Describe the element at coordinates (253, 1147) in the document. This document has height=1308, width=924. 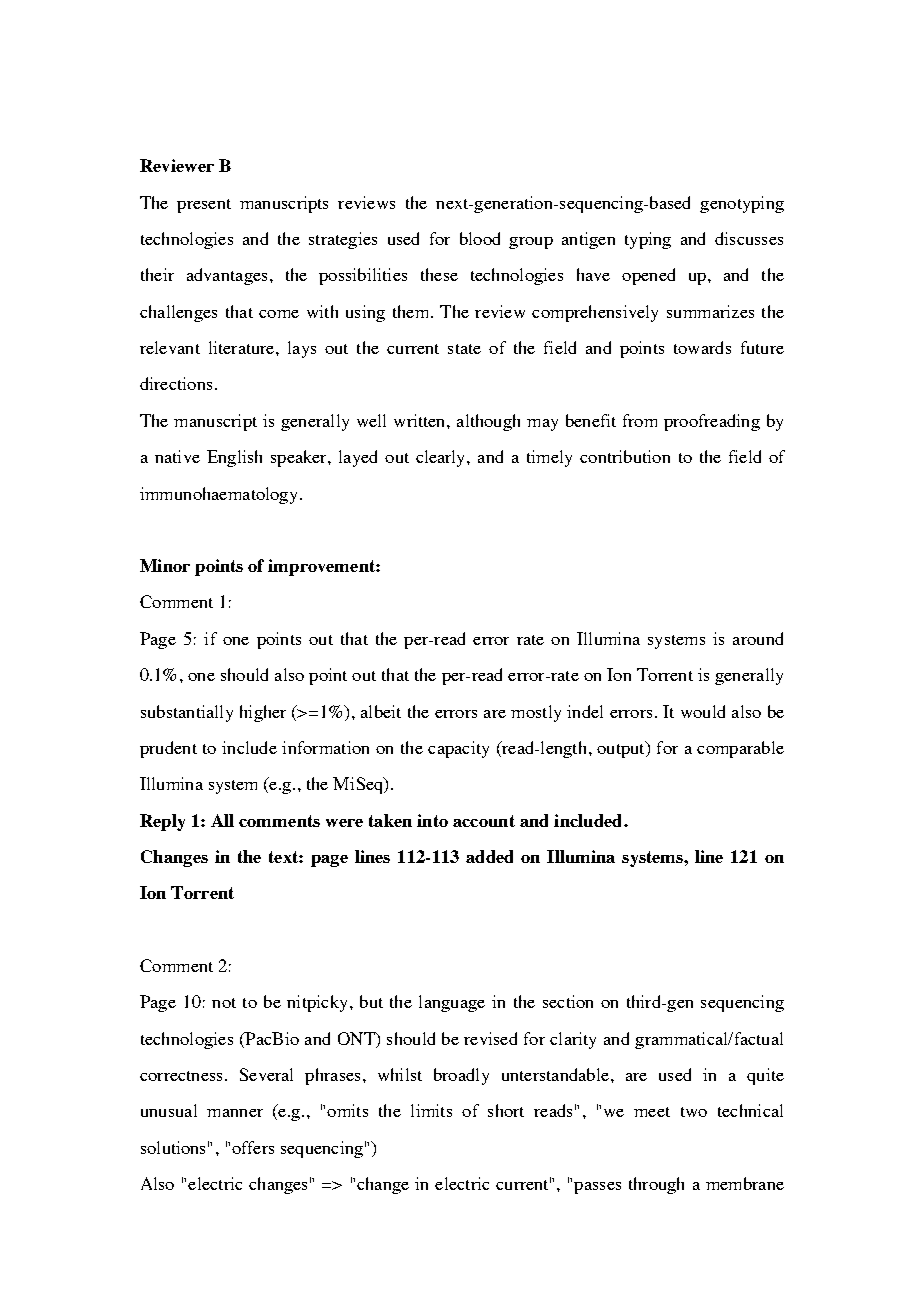
I see `offers` at that location.
